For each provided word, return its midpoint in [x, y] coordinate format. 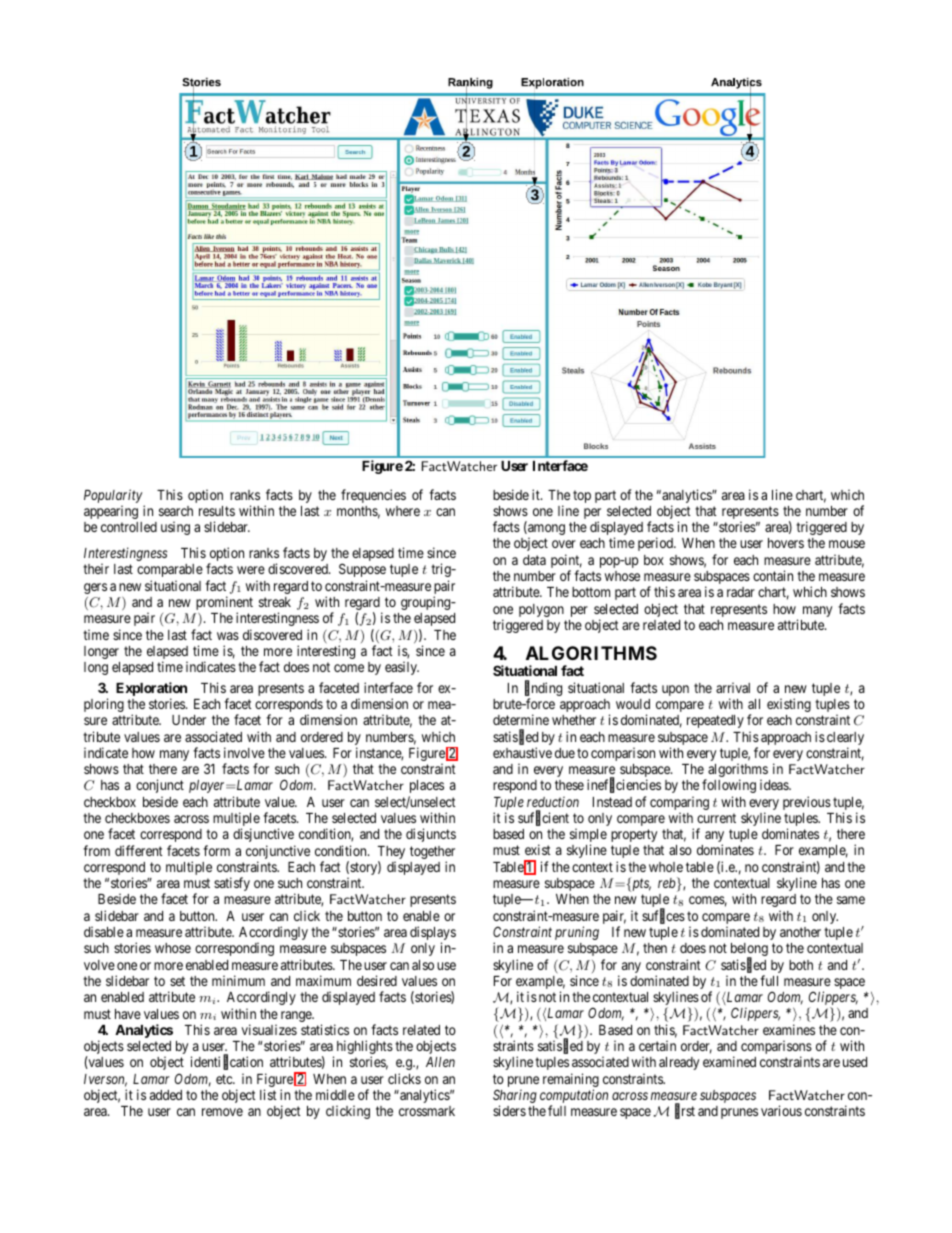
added [166, 1095]
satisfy [232, 884]
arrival [733, 687]
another [800, 932]
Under [189, 720]
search [176, 511]
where [403, 511]
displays [433, 934]
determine [521, 719]
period [657, 544]
